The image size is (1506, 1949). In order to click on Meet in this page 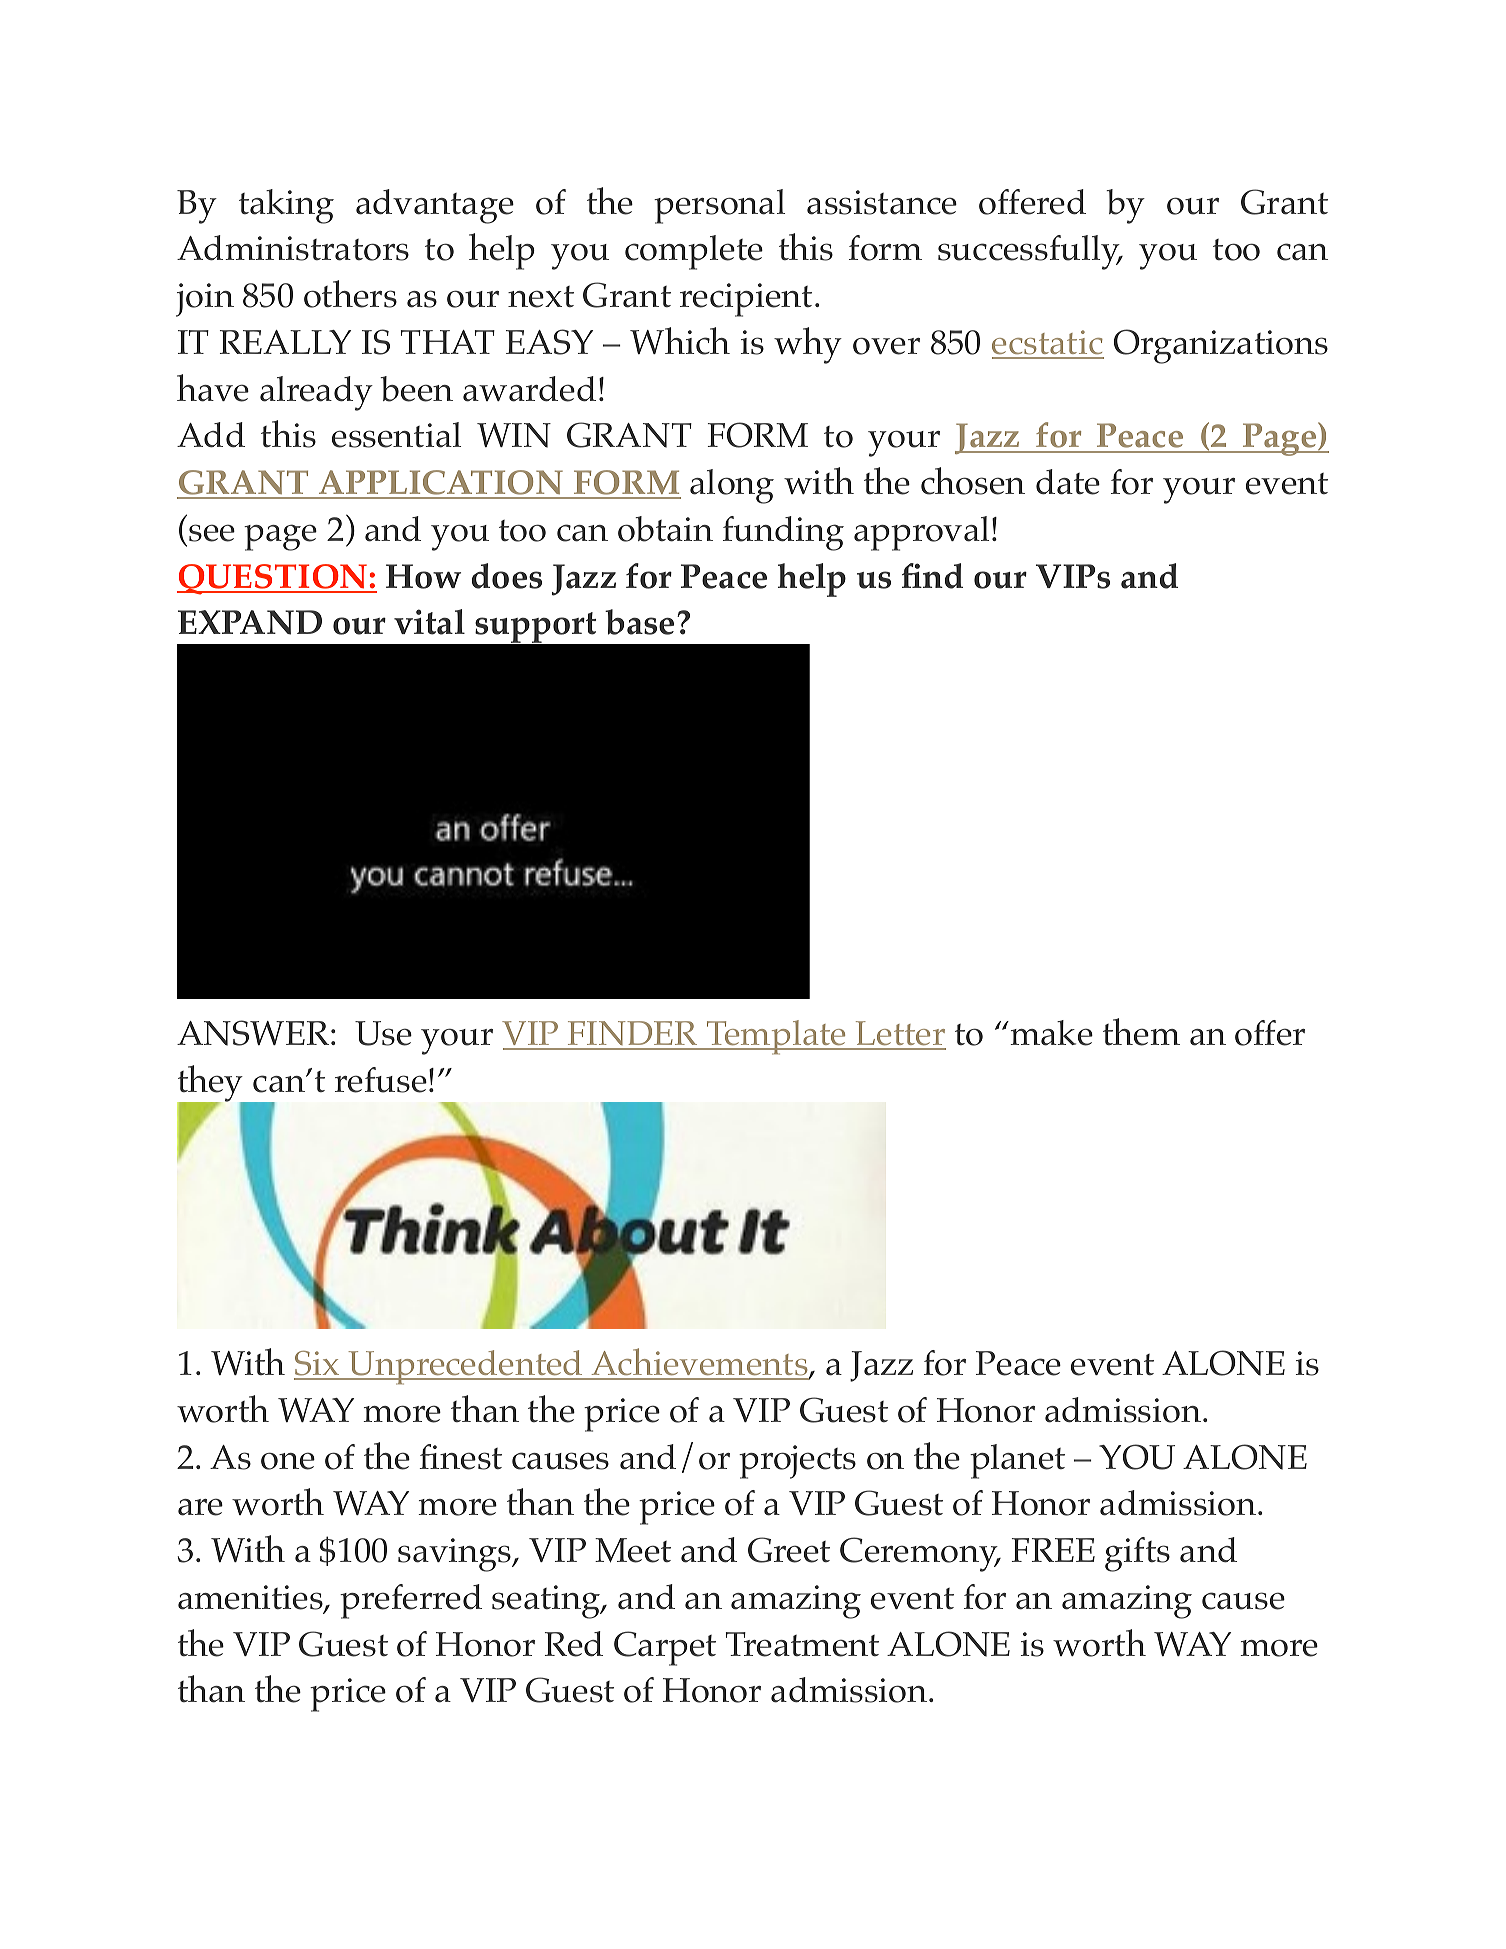, I will do `click(633, 1550)`.
